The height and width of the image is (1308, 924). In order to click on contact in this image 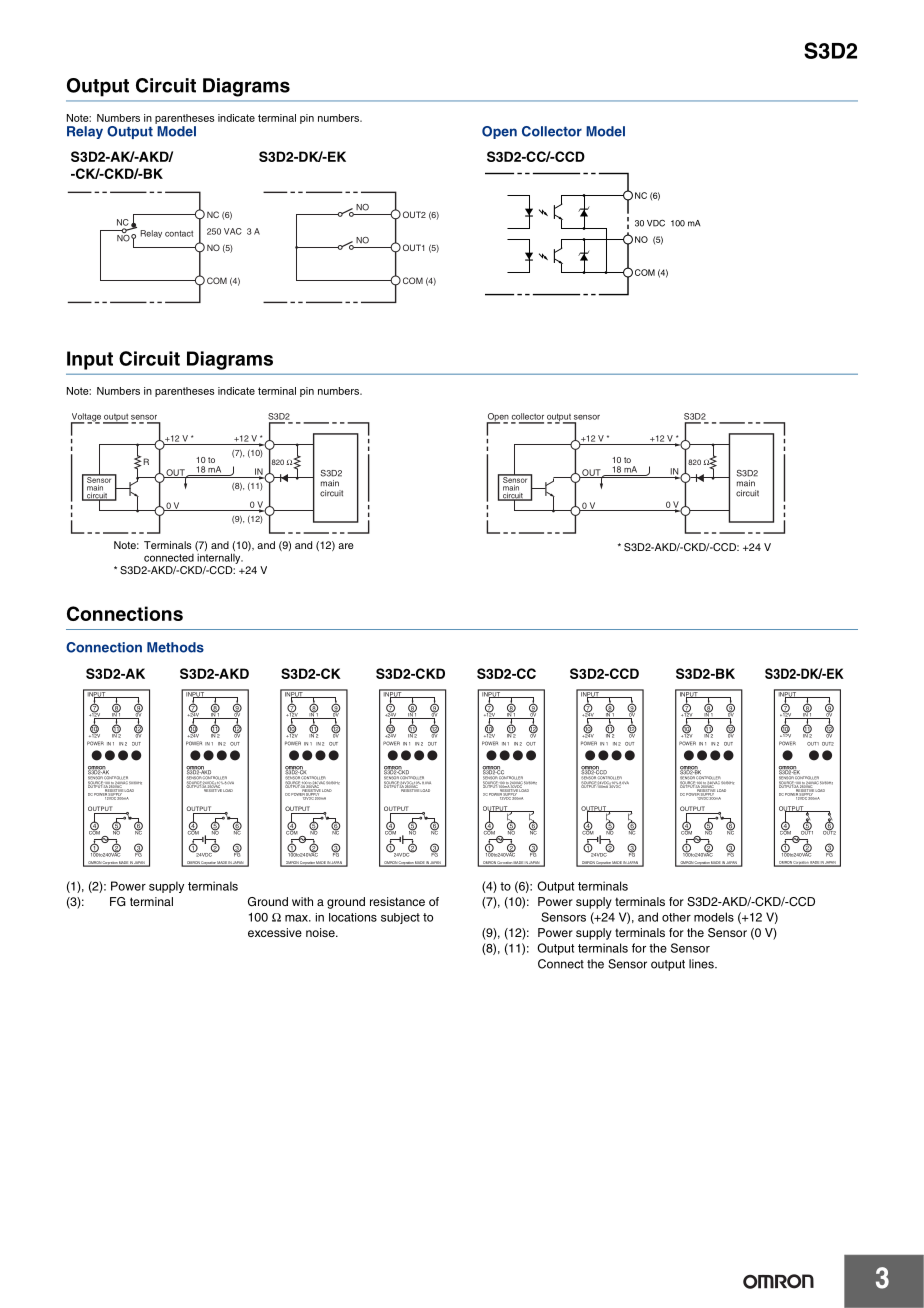, I will do `click(179, 233)`.
